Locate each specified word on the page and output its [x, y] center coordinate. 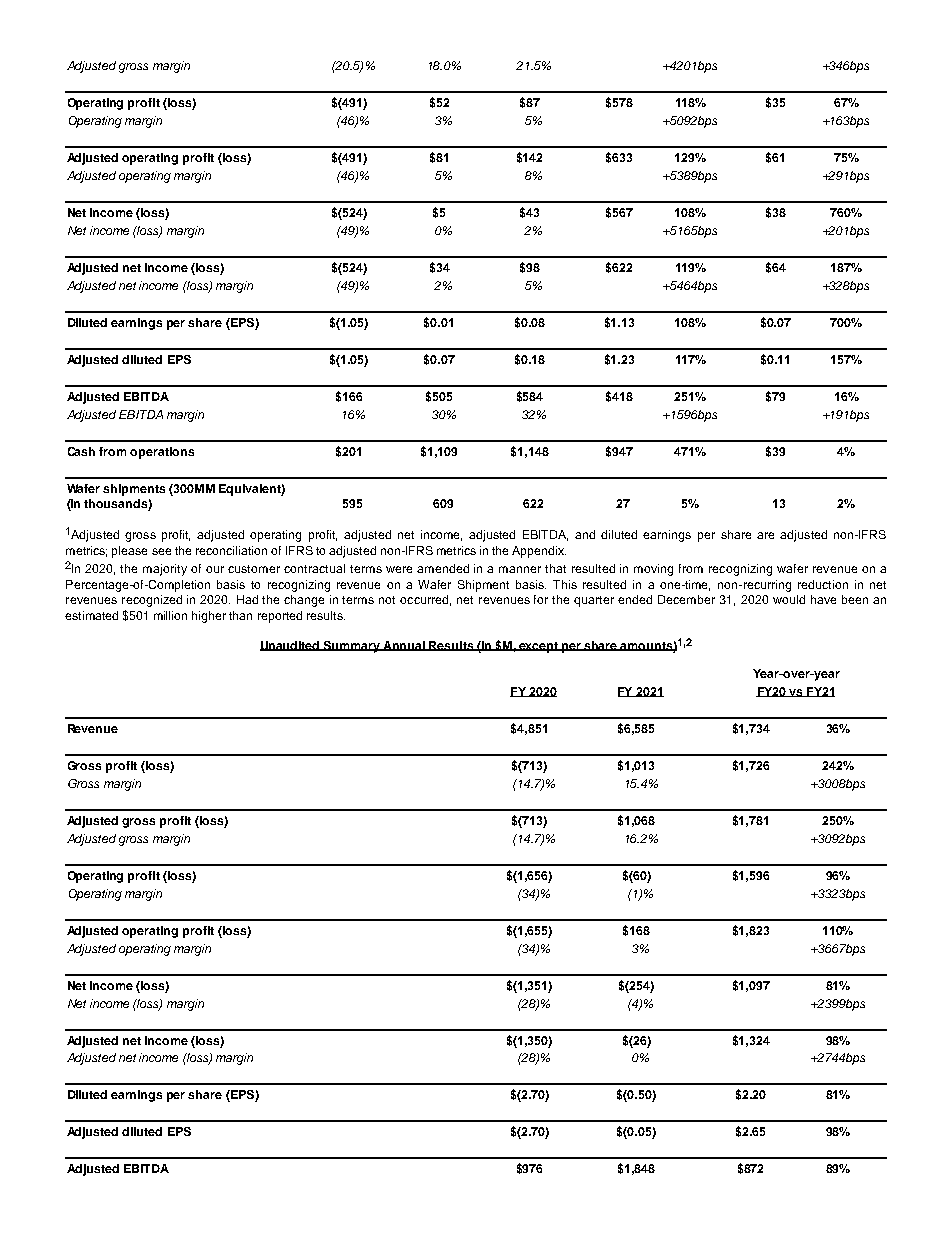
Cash [81, 451]
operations [162, 453]
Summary [352, 647]
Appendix [539, 552]
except [539, 647]
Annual [404, 646]
